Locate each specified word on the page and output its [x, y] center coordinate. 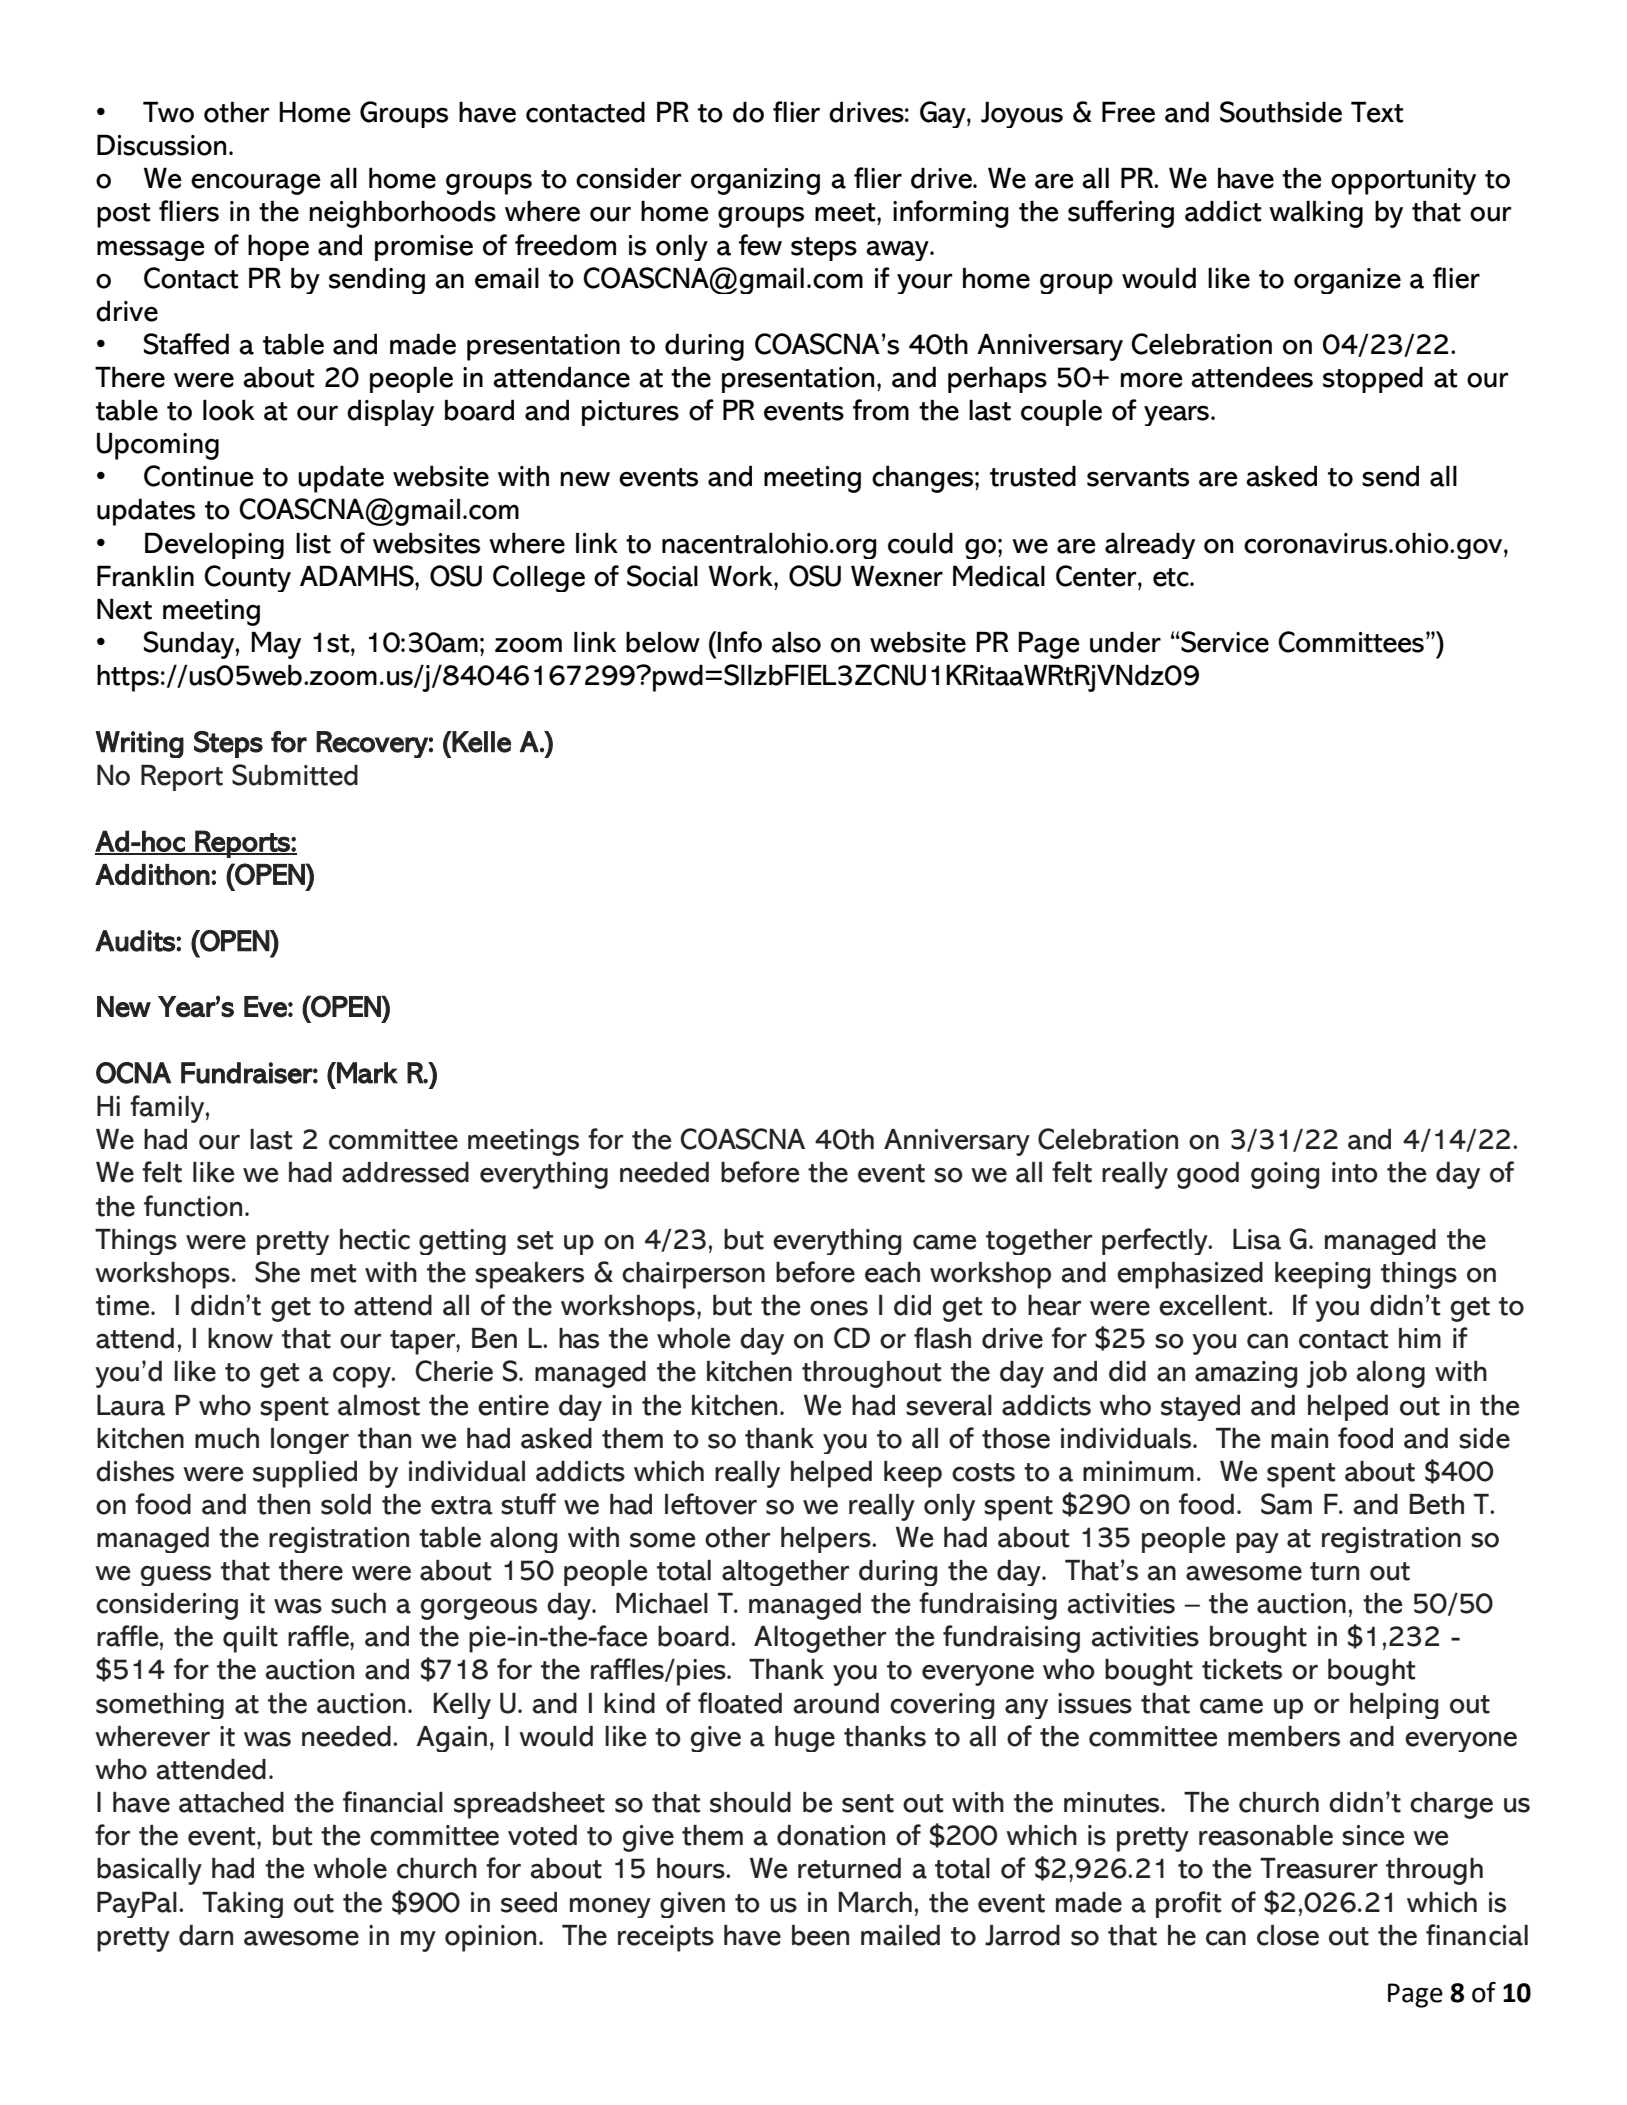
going [1285, 1175]
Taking [242, 1905]
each [892, 1272]
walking [1316, 214]
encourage [256, 184]
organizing [755, 181]
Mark [366, 1073]
